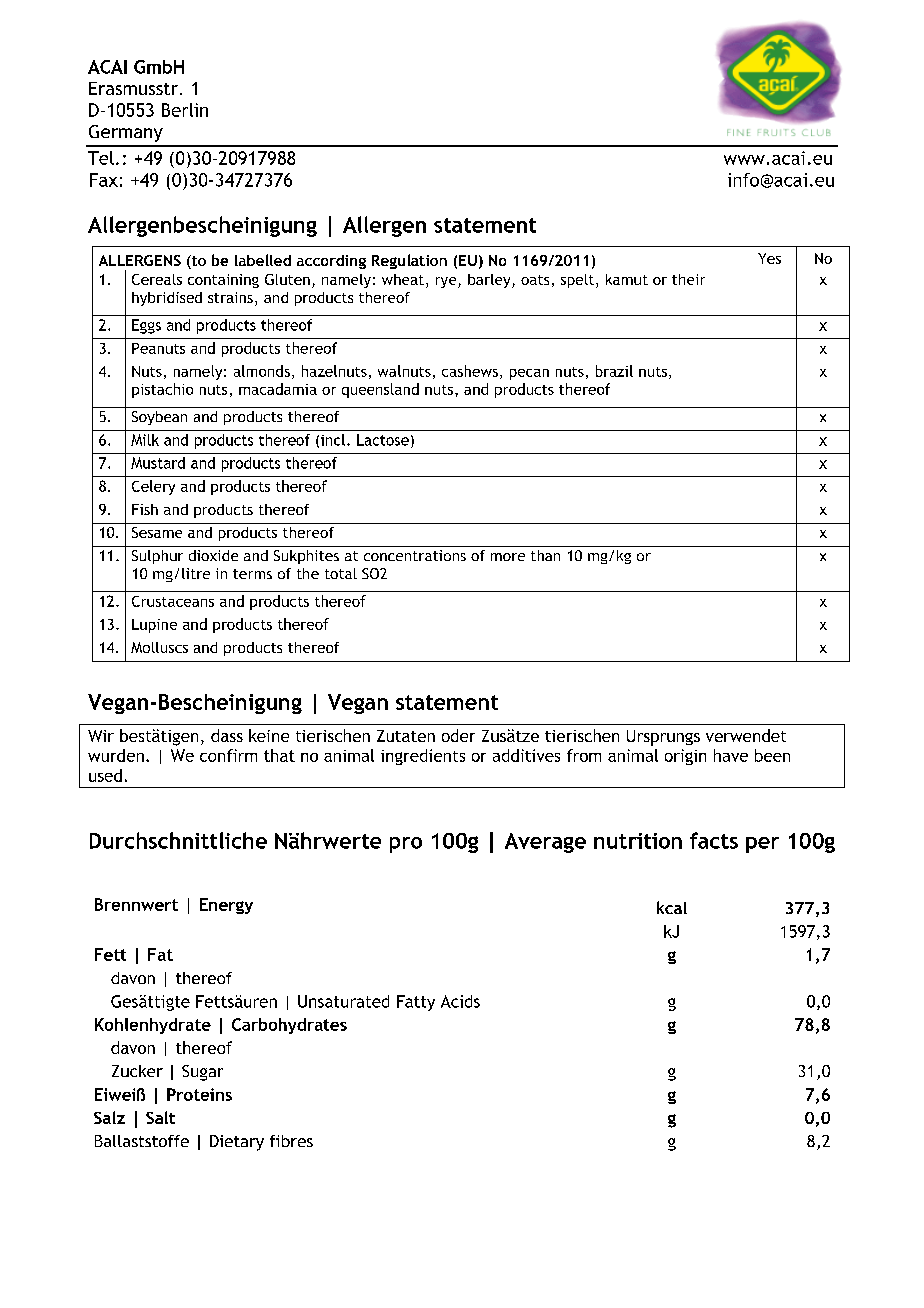 This image has width=924, height=1308. What do you see at coordinates (409, 261) in the image?
I see `Regulation` at bounding box center [409, 261].
